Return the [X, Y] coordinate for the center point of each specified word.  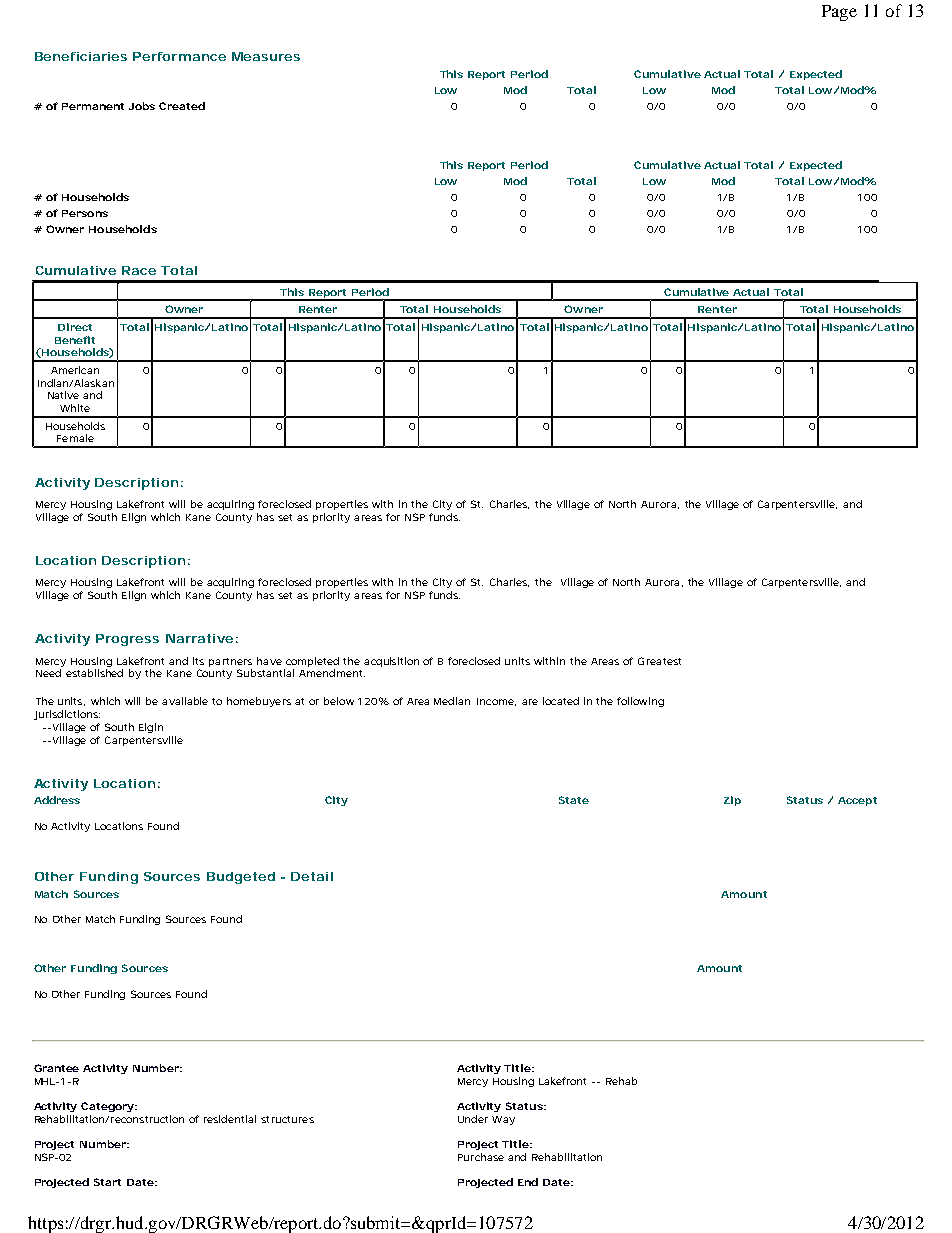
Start [107, 1182]
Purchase [481, 1157]
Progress [127, 640]
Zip [732, 801]
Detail [312, 876]
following [640, 702]
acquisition [391, 662]
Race [139, 270]
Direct [75, 327]
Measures [266, 56]
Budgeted [241, 878]
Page [839, 13]
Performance [179, 56]
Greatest [659, 661]
